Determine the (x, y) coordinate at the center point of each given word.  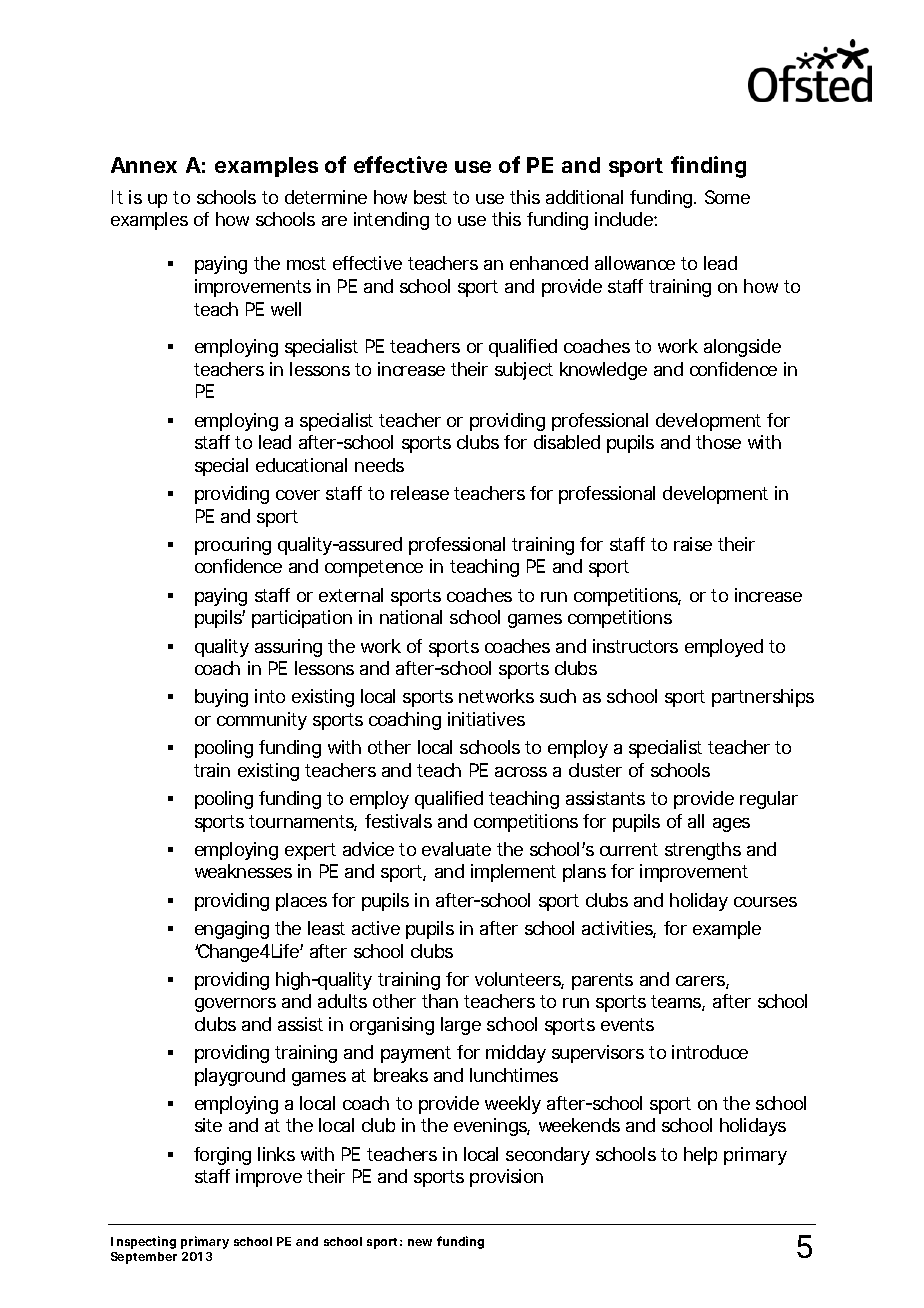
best (430, 197)
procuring (233, 546)
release (420, 493)
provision (506, 1178)
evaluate (456, 849)
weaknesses (243, 871)
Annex (144, 165)
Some (727, 197)
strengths (703, 851)
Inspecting (143, 1242)
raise (693, 544)
